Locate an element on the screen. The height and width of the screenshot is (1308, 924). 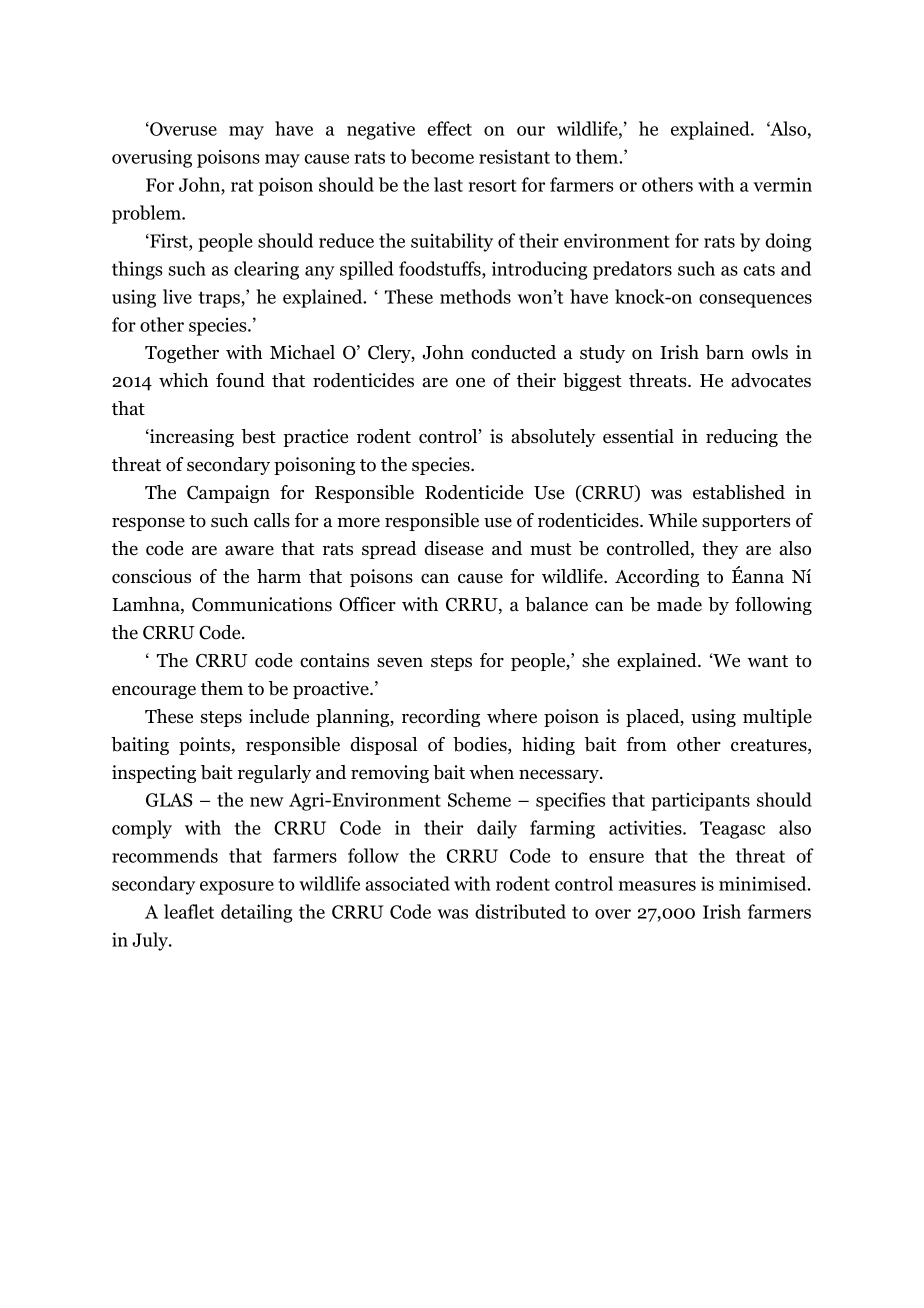
detailing is located at coordinates (257, 913).
